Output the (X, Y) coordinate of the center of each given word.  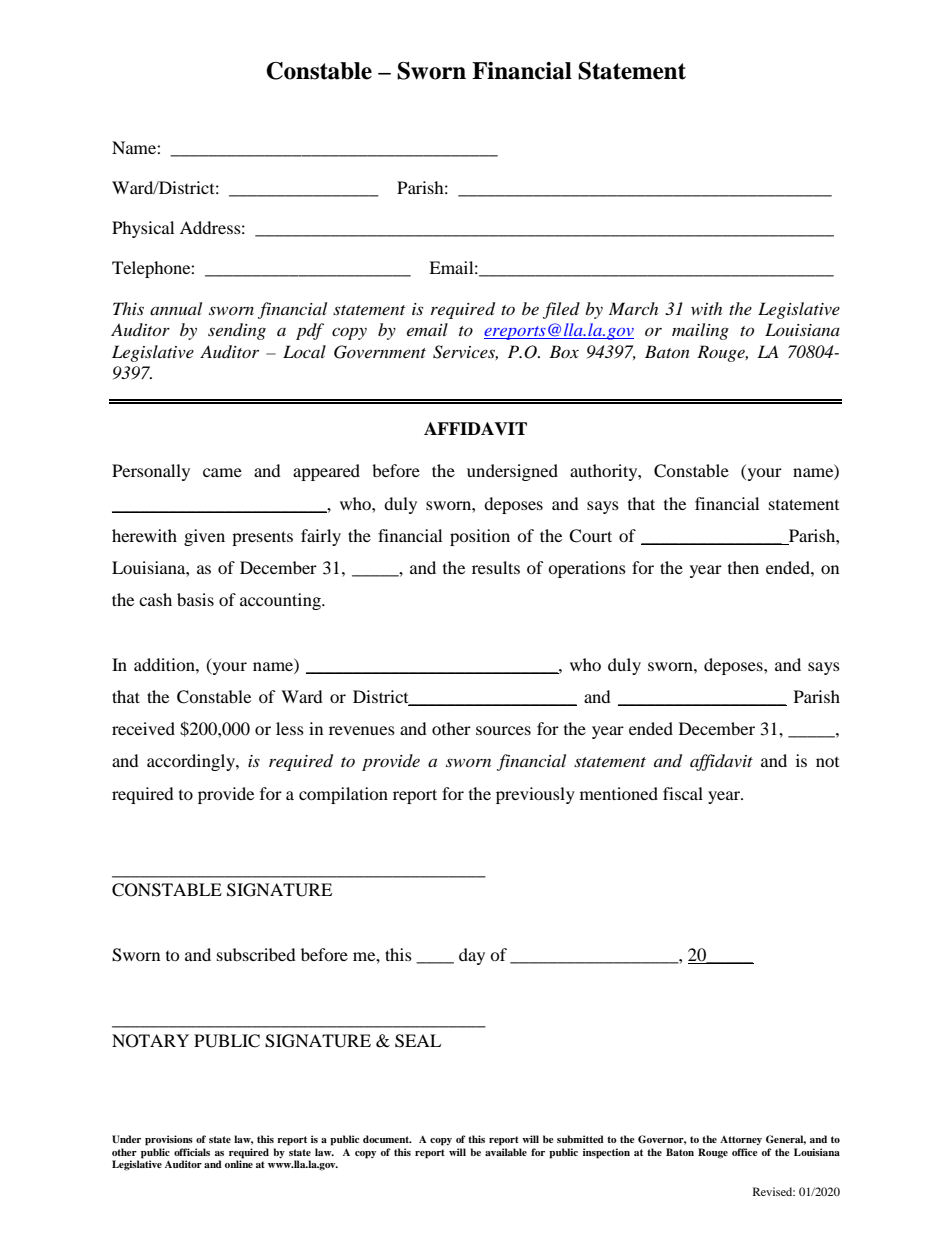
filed (561, 310)
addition (165, 664)
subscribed (256, 954)
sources (503, 730)
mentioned (619, 793)
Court (590, 536)
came (222, 472)
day (472, 956)
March (633, 308)
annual (176, 308)
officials (192, 1152)
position (480, 537)
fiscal (683, 793)
